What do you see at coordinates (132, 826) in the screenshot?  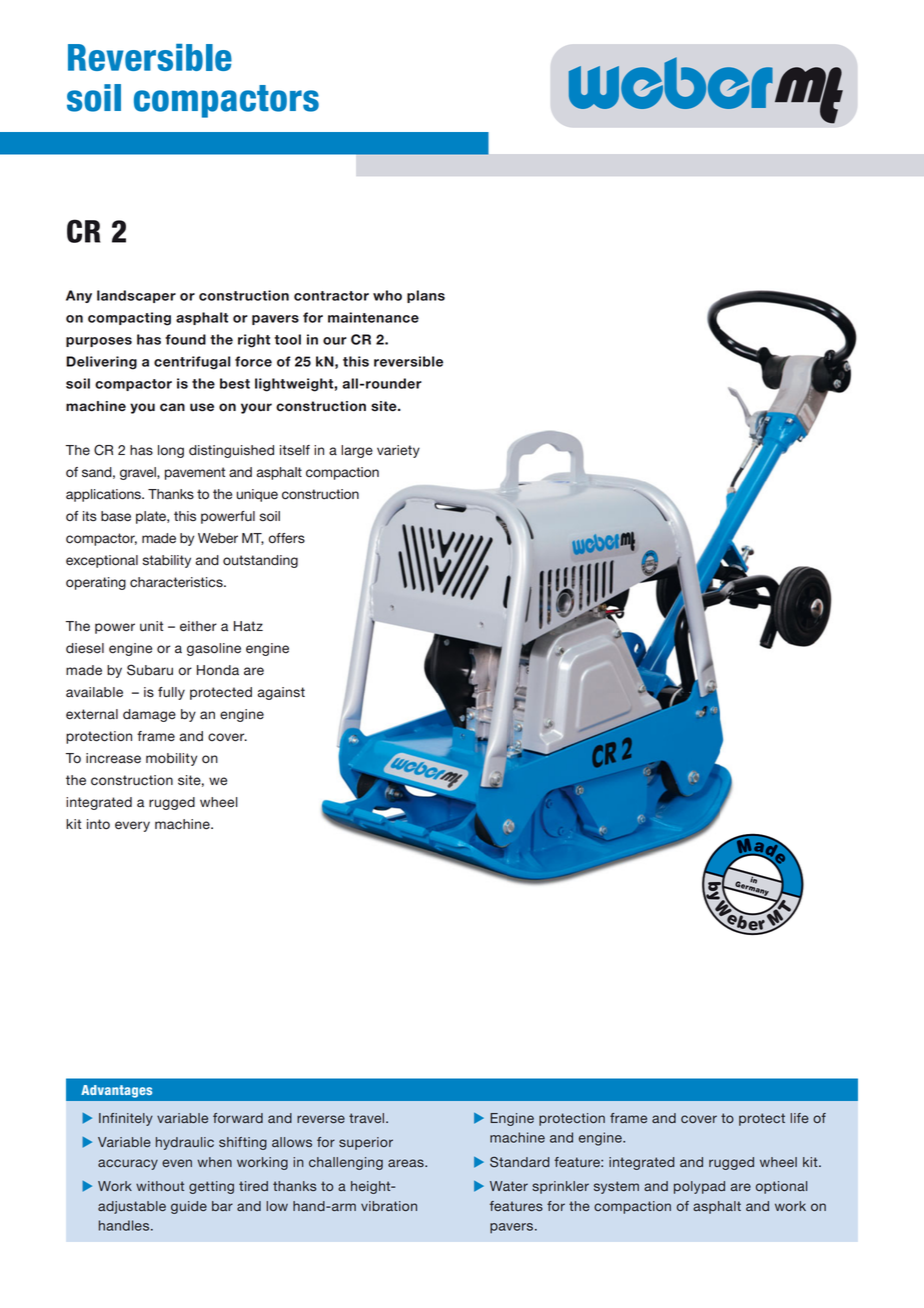 I see `every` at bounding box center [132, 826].
